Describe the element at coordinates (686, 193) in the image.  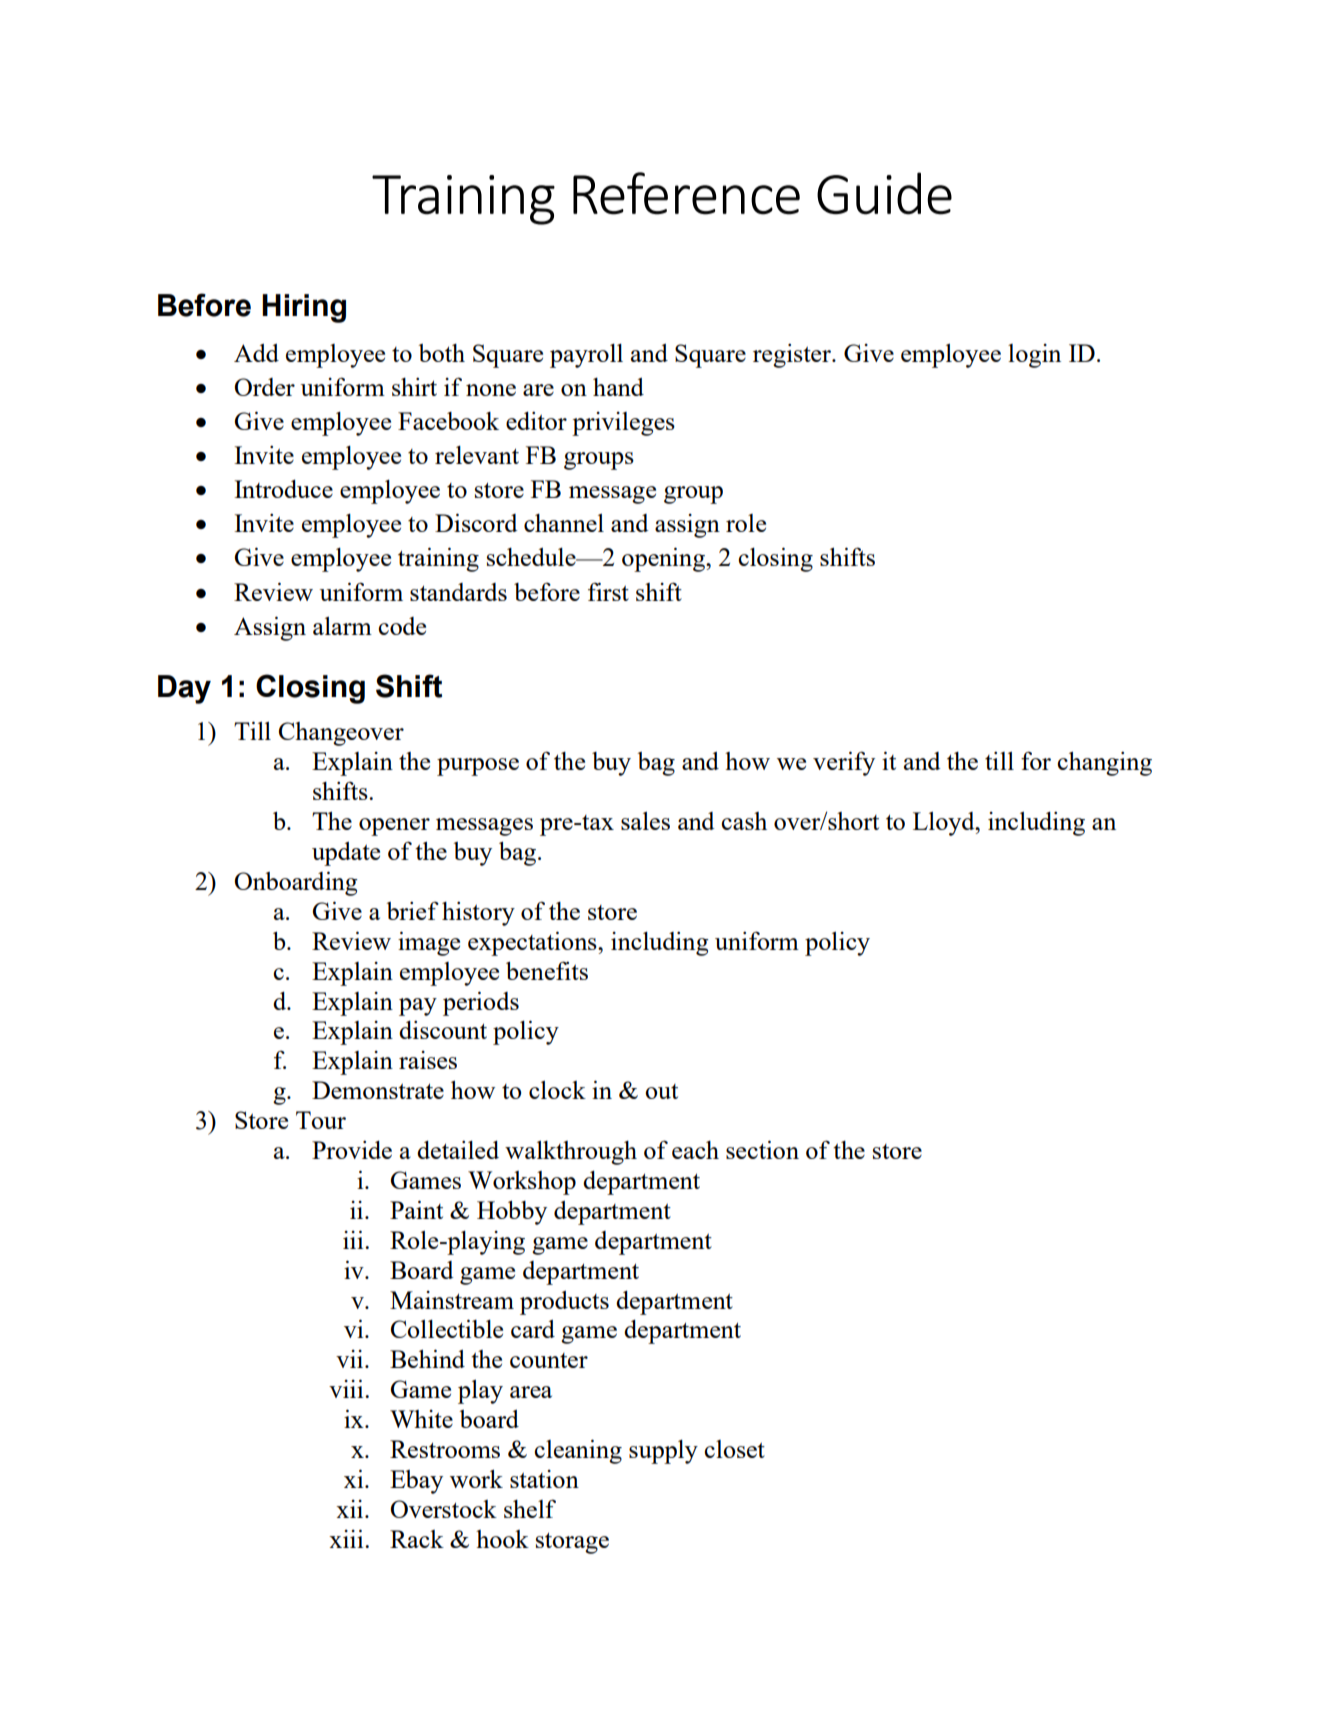
I see `Reference` at that location.
